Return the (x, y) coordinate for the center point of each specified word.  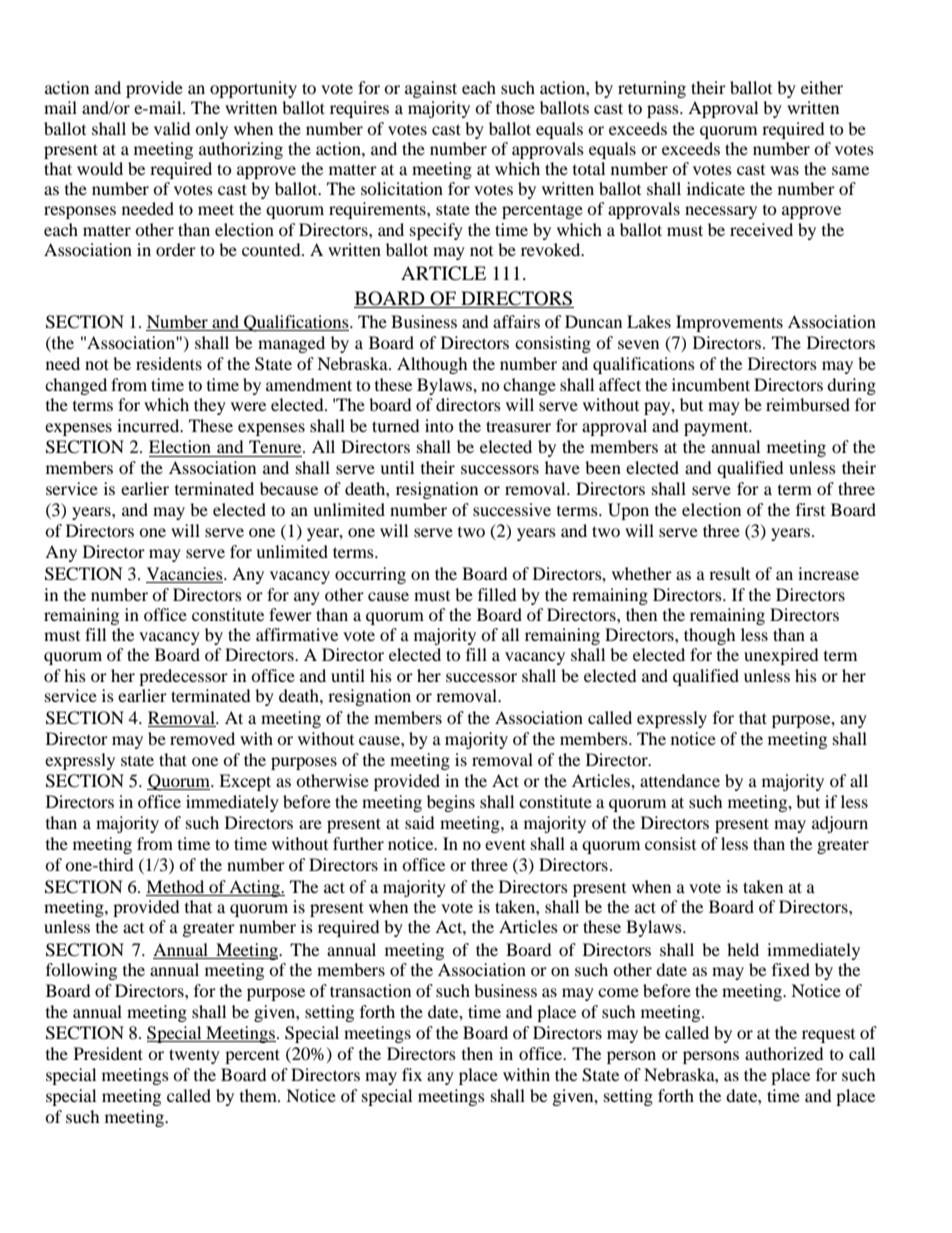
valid (172, 128)
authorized (784, 1053)
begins (451, 803)
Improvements (729, 323)
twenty (194, 1056)
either (822, 87)
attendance (680, 780)
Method (176, 888)
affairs (516, 321)
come (618, 992)
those (515, 107)
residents (169, 363)
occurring (370, 575)
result (729, 573)
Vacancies (185, 575)
